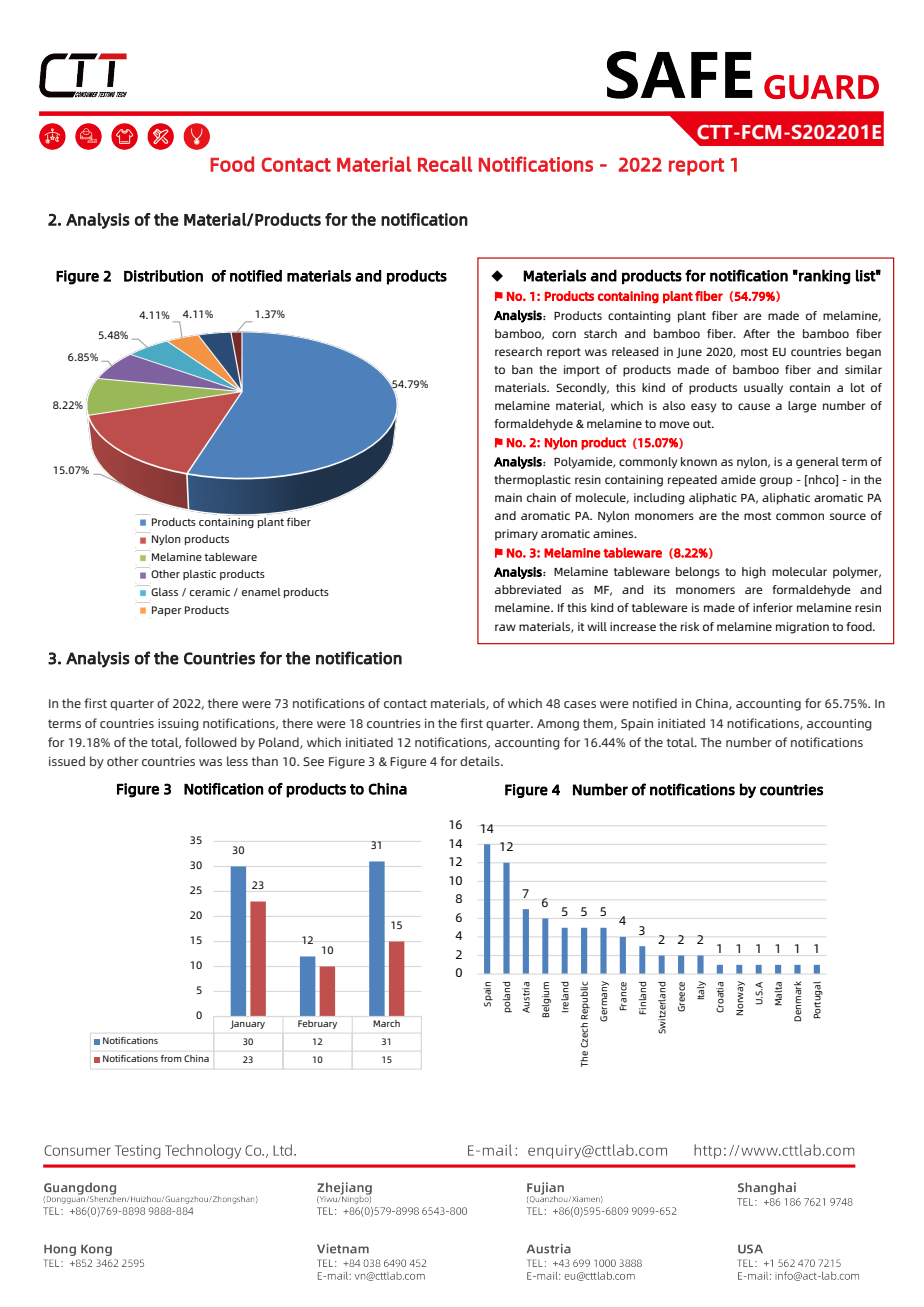 This document has width=924, height=1307. I want to click on Recall, so click(445, 164).
